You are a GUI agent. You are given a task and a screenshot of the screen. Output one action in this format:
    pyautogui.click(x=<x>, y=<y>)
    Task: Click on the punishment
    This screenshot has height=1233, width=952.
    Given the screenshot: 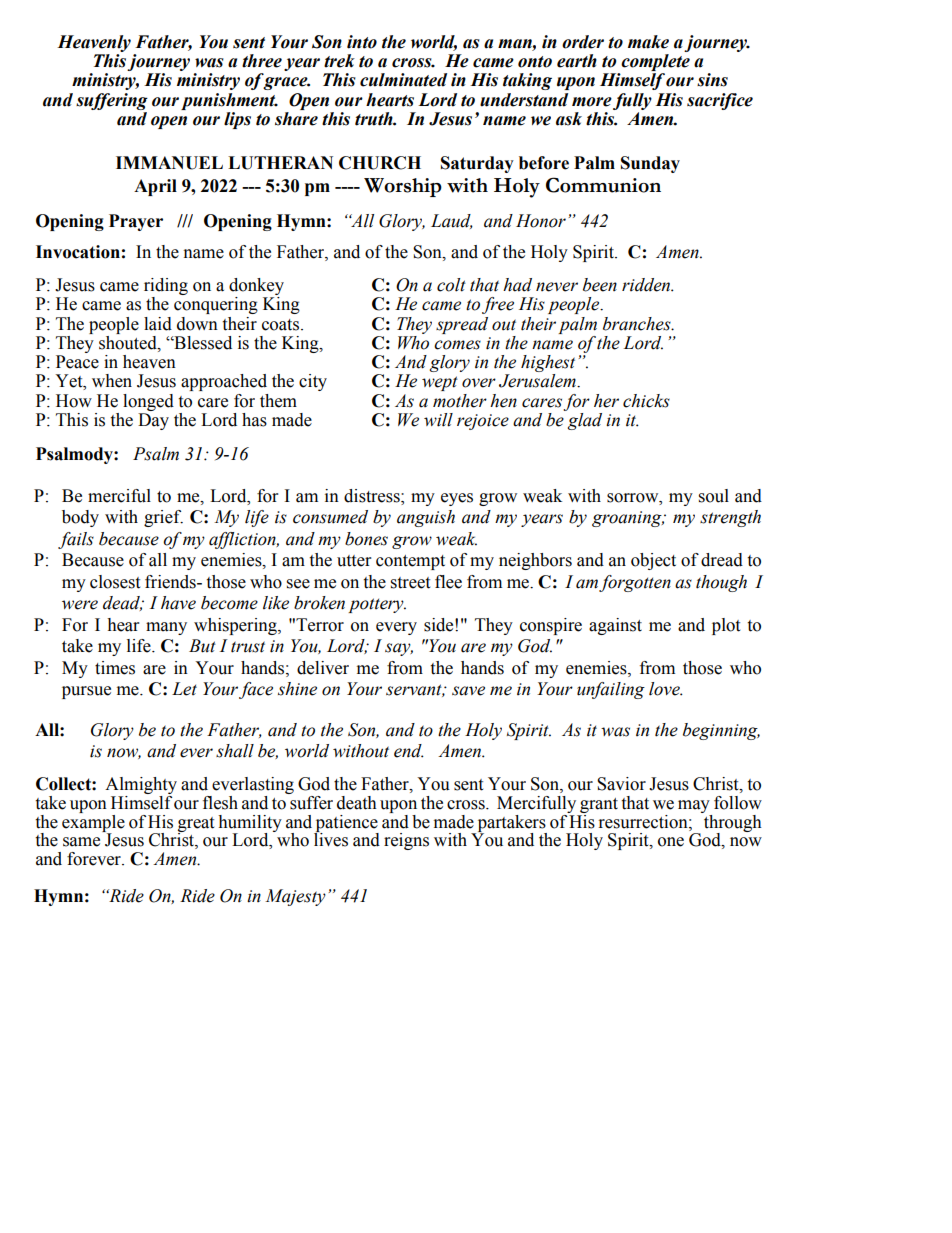 What is the action you would take?
    pyautogui.click(x=229, y=101)
